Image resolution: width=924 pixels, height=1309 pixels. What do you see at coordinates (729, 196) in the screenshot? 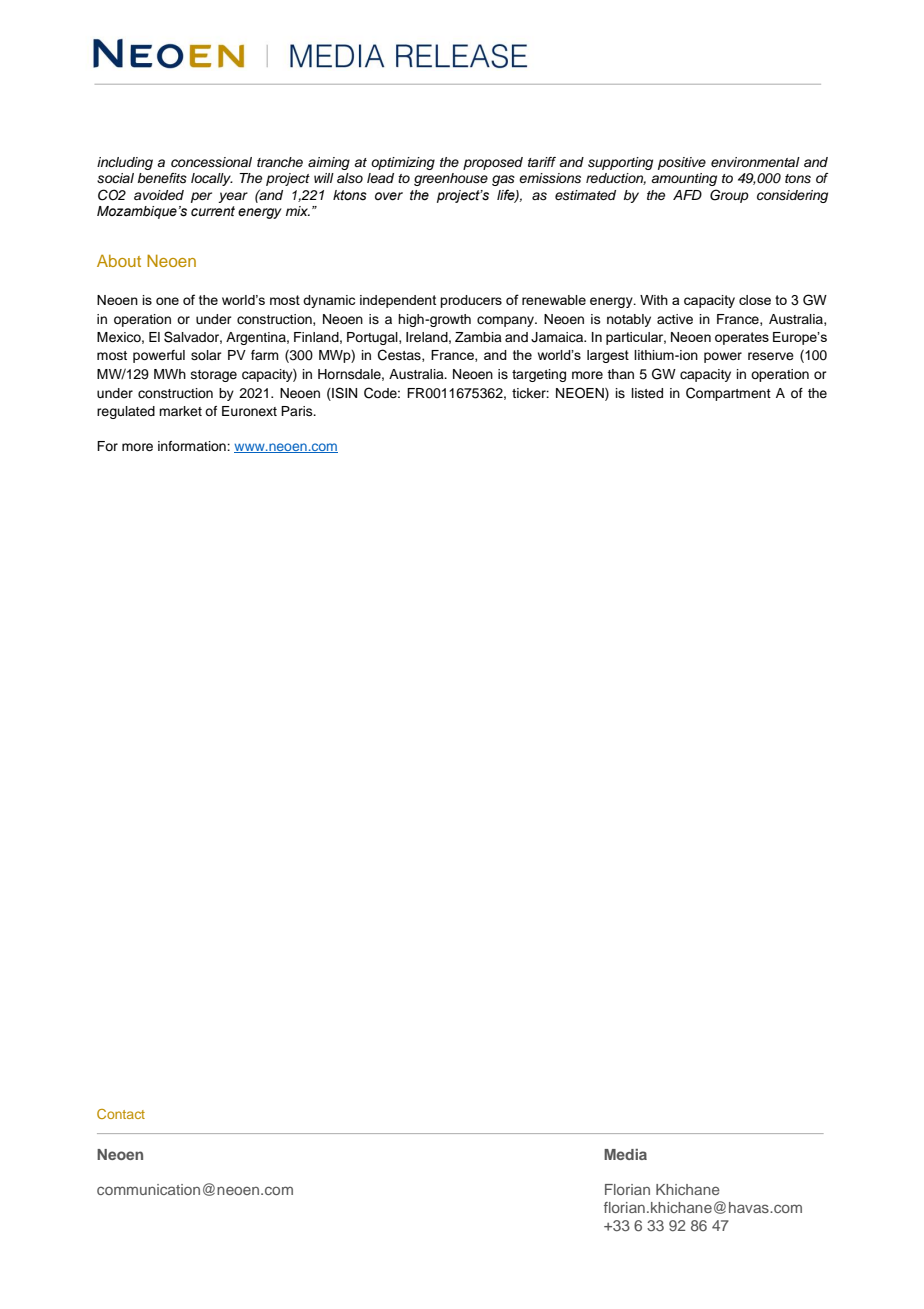
I see `Group` at bounding box center [729, 196].
